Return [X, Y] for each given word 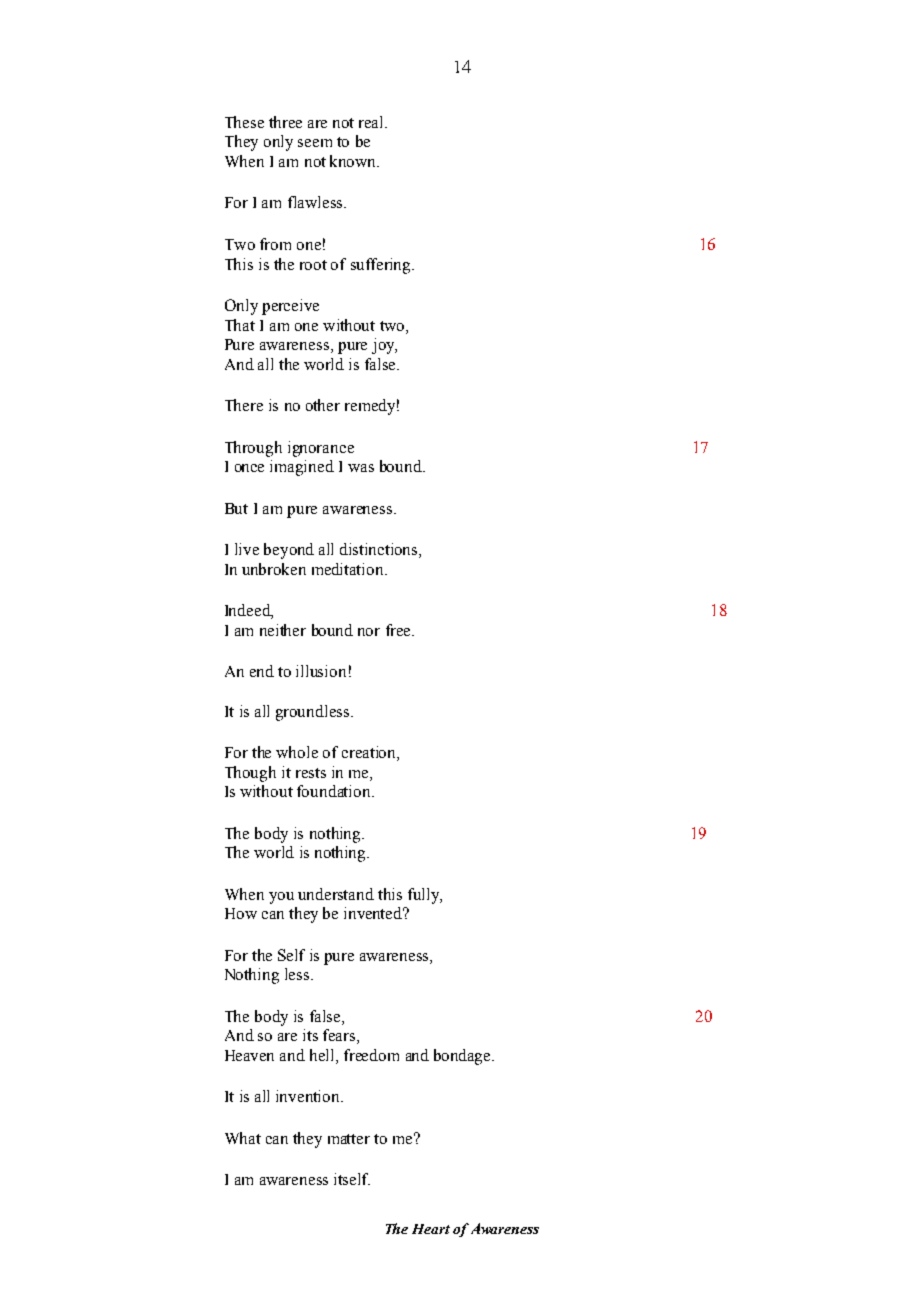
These [244, 122]
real [372, 122]
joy [384, 346]
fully [425, 896]
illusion [321, 671]
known [354, 161]
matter [349, 1139]
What [243, 1138]
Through [253, 449]
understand [336, 894]
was [361, 468]
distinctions [380, 550]
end [262, 671]
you [281, 898]
